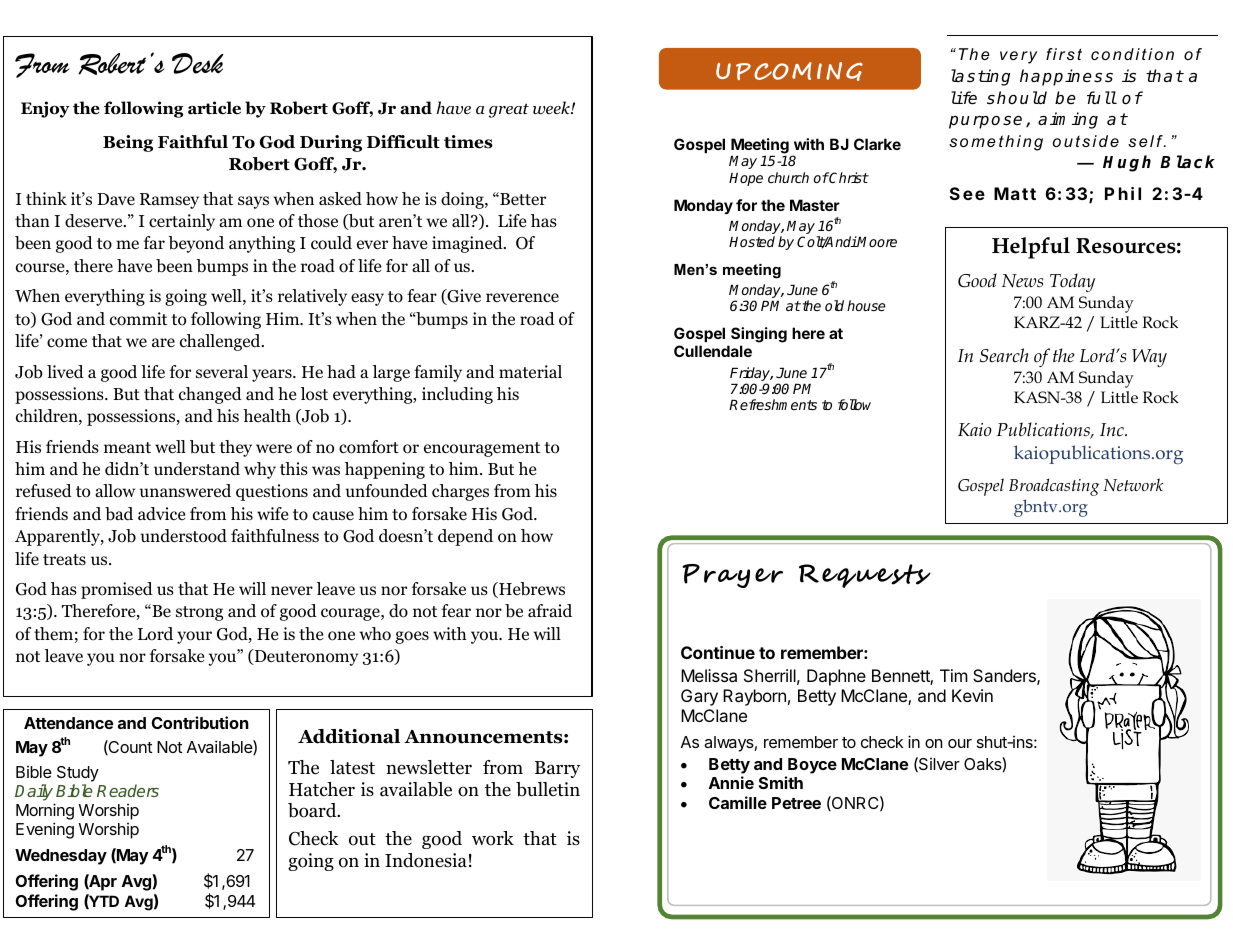 The width and height of the image is (1233, 952). I want to click on far, so click(154, 242).
